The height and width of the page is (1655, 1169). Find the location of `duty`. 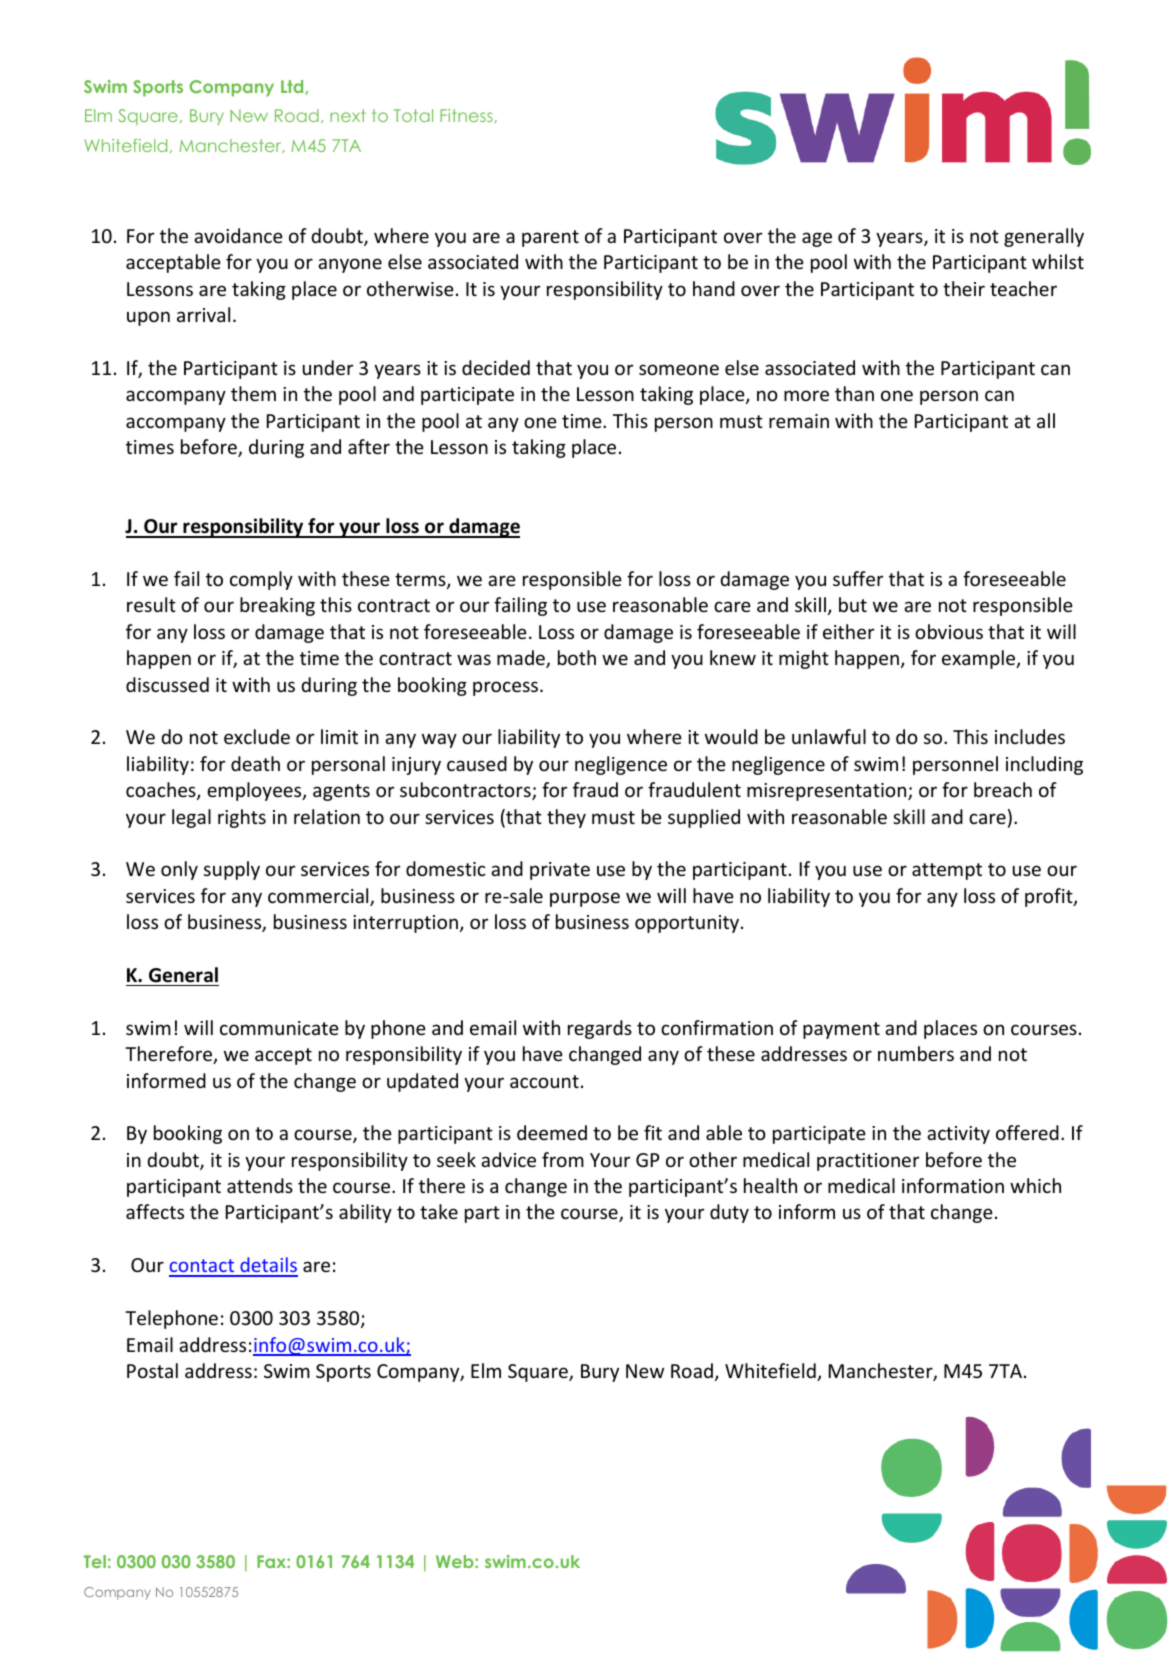

duty is located at coordinates (729, 1213).
